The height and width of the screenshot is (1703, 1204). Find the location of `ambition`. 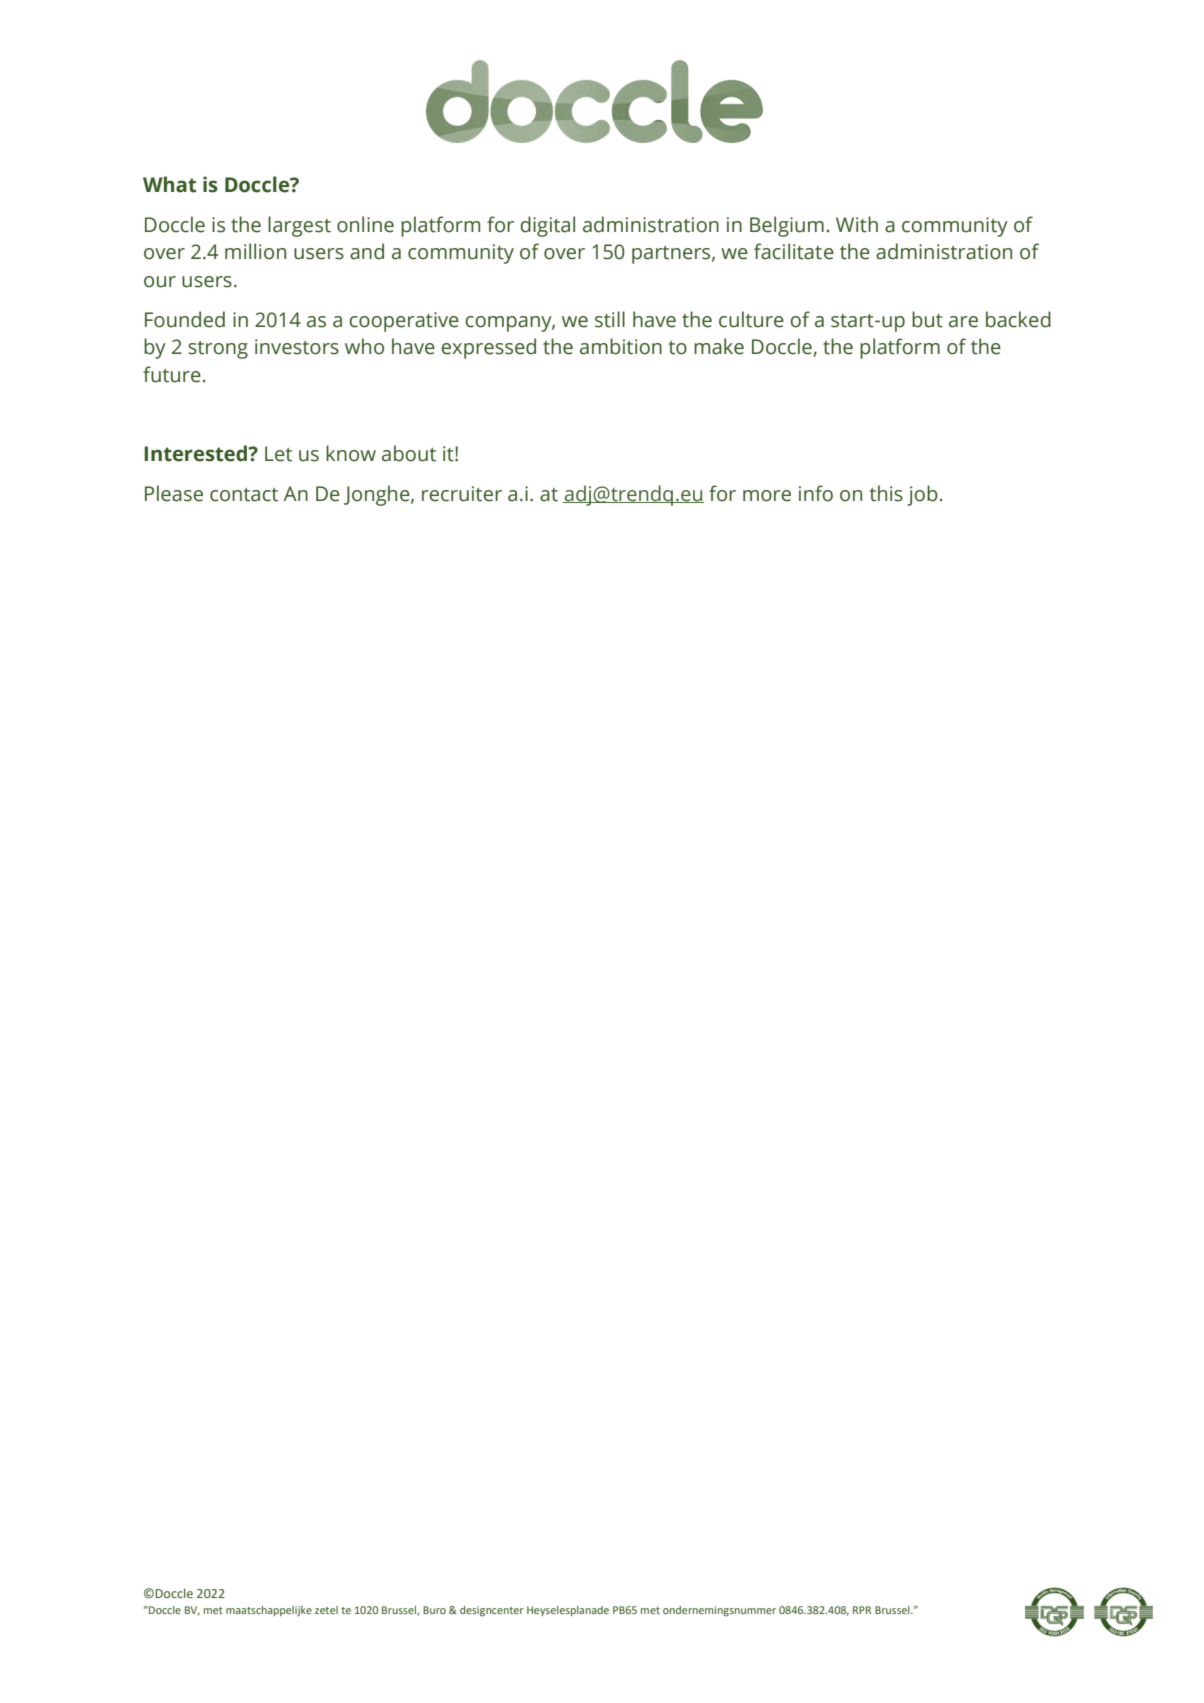

ambition is located at coordinates (621, 346).
